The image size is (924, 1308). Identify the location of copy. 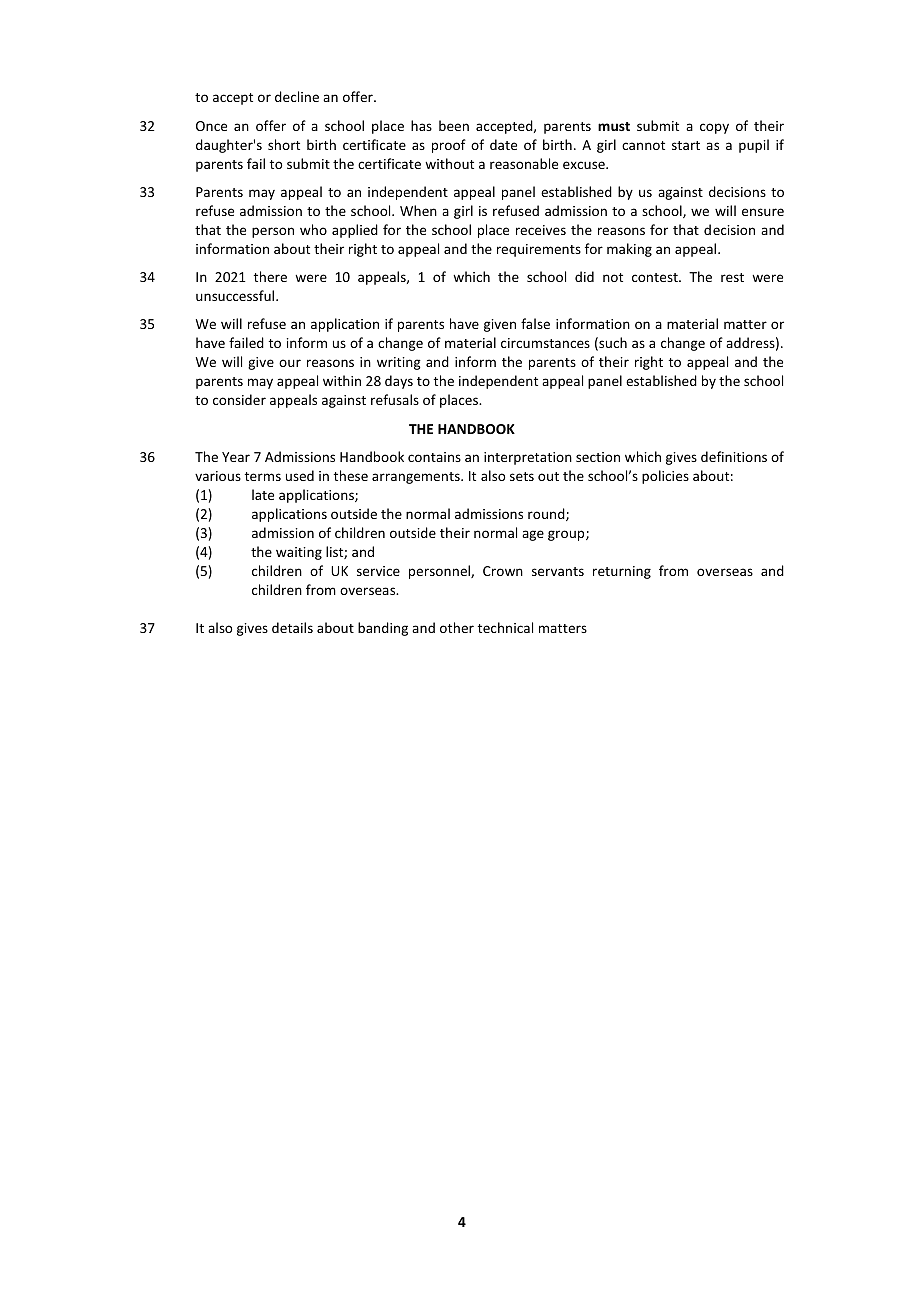
(714, 128).
